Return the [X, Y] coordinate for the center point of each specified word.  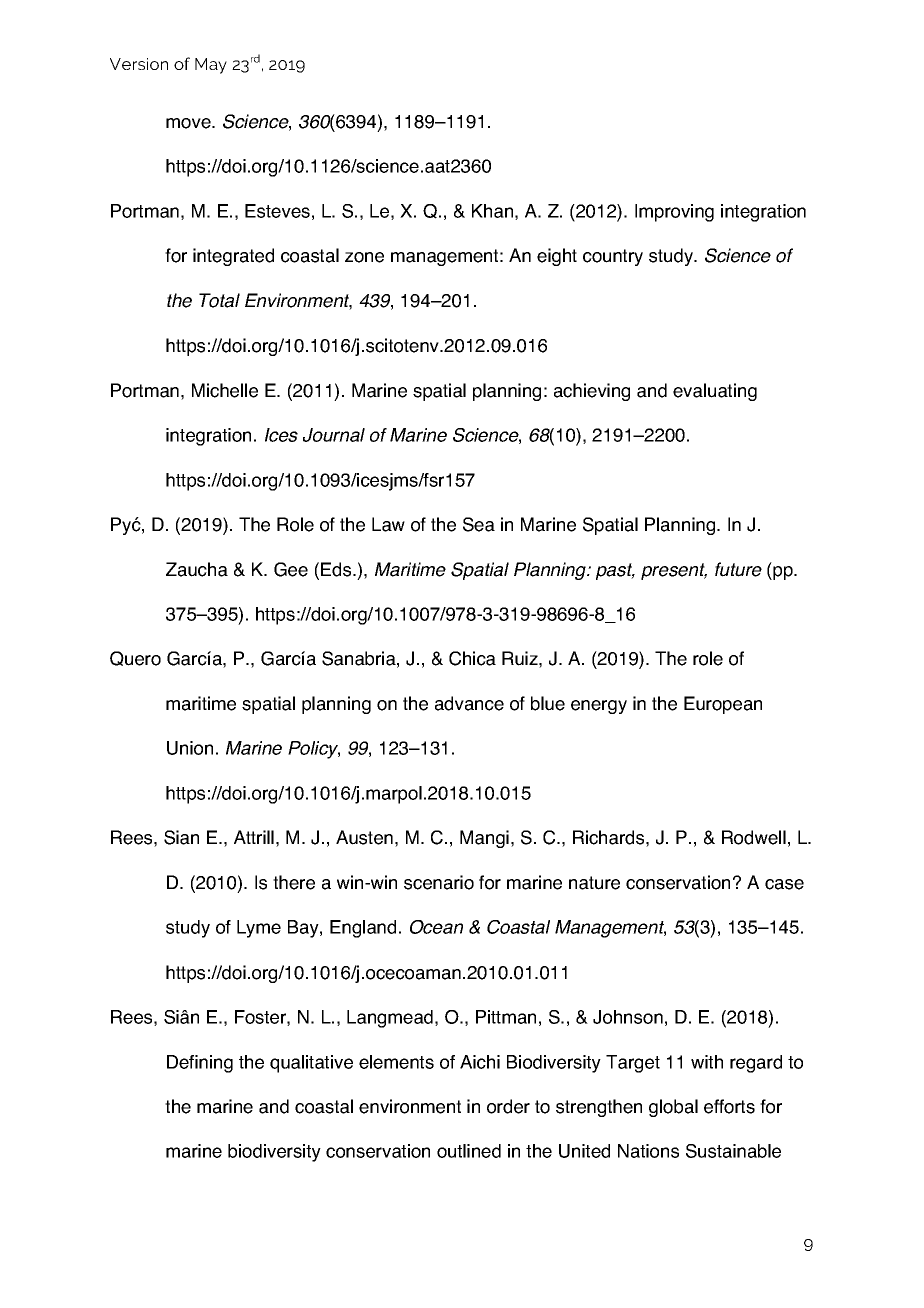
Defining [200, 1064]
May [211, 66]
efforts [729, 1106]
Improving [674, 213]
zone [364, 257]
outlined [469, 1151]
